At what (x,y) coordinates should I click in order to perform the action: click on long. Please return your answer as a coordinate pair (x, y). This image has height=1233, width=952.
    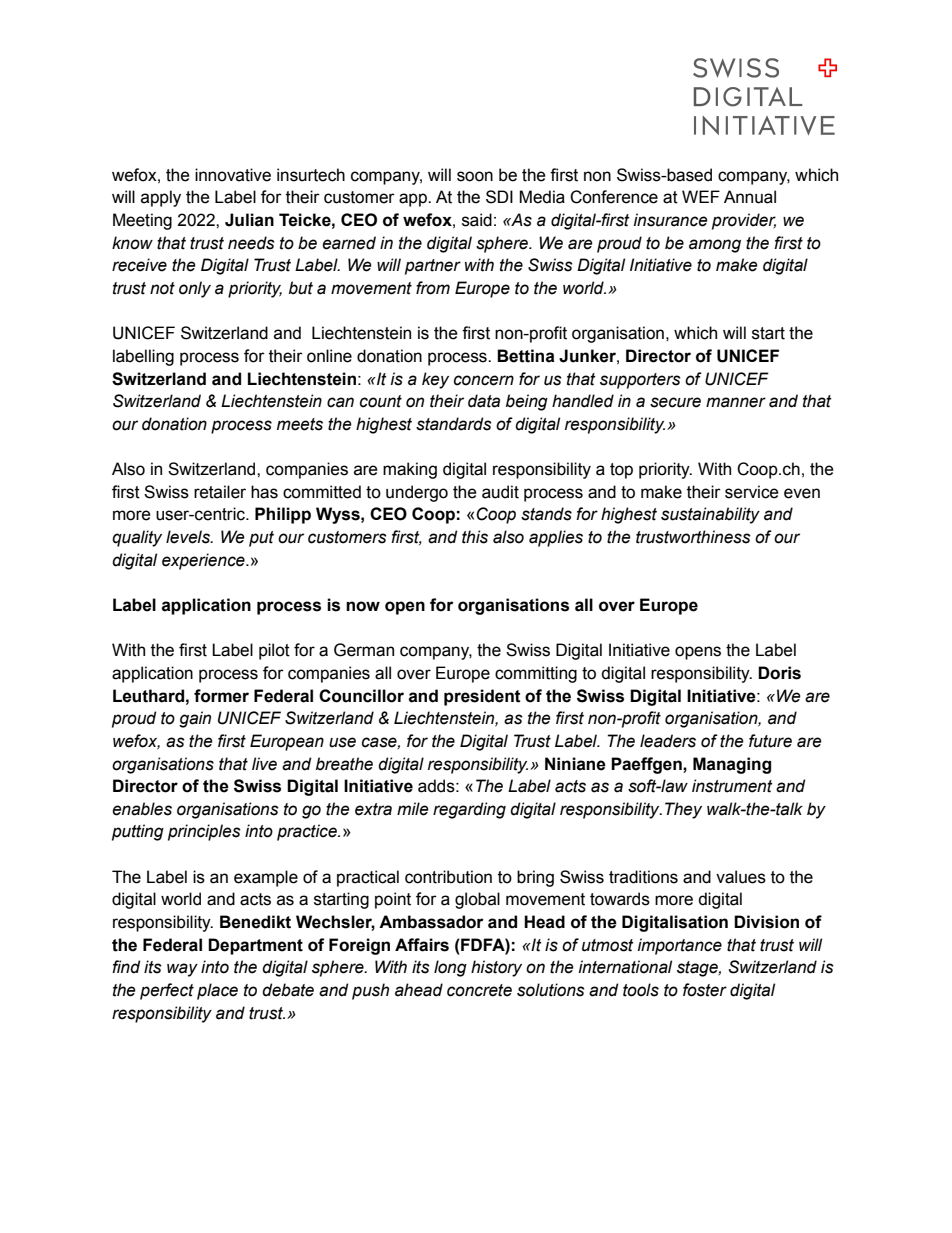
    Looking at the image, I should click on (450, 968).
